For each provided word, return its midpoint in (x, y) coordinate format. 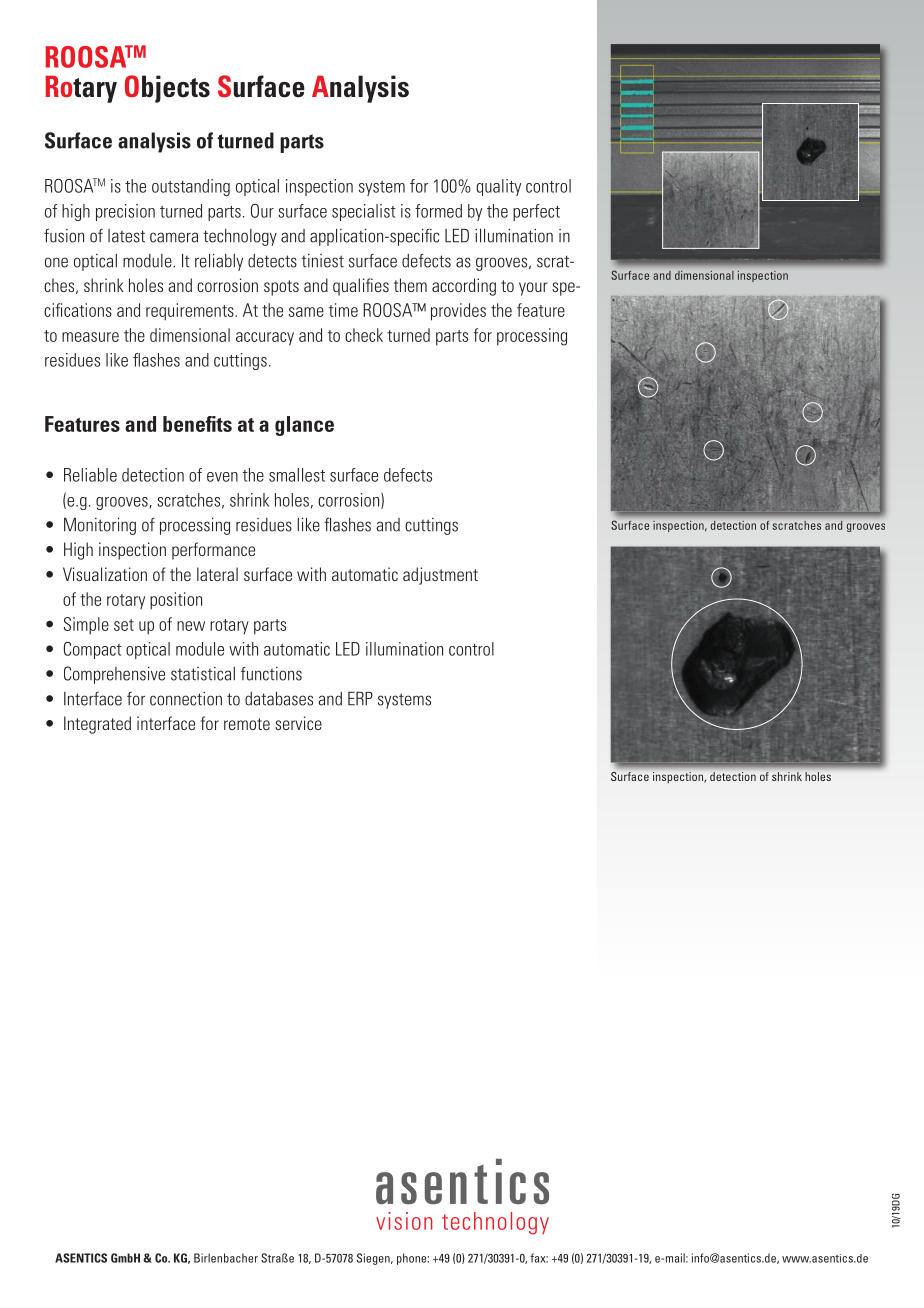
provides (458, 312)
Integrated (97, 725)
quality (498, 187)
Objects (167, 89)
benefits (197, 424)
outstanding (191, 187)
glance (304, 426)
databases (279, 699)
